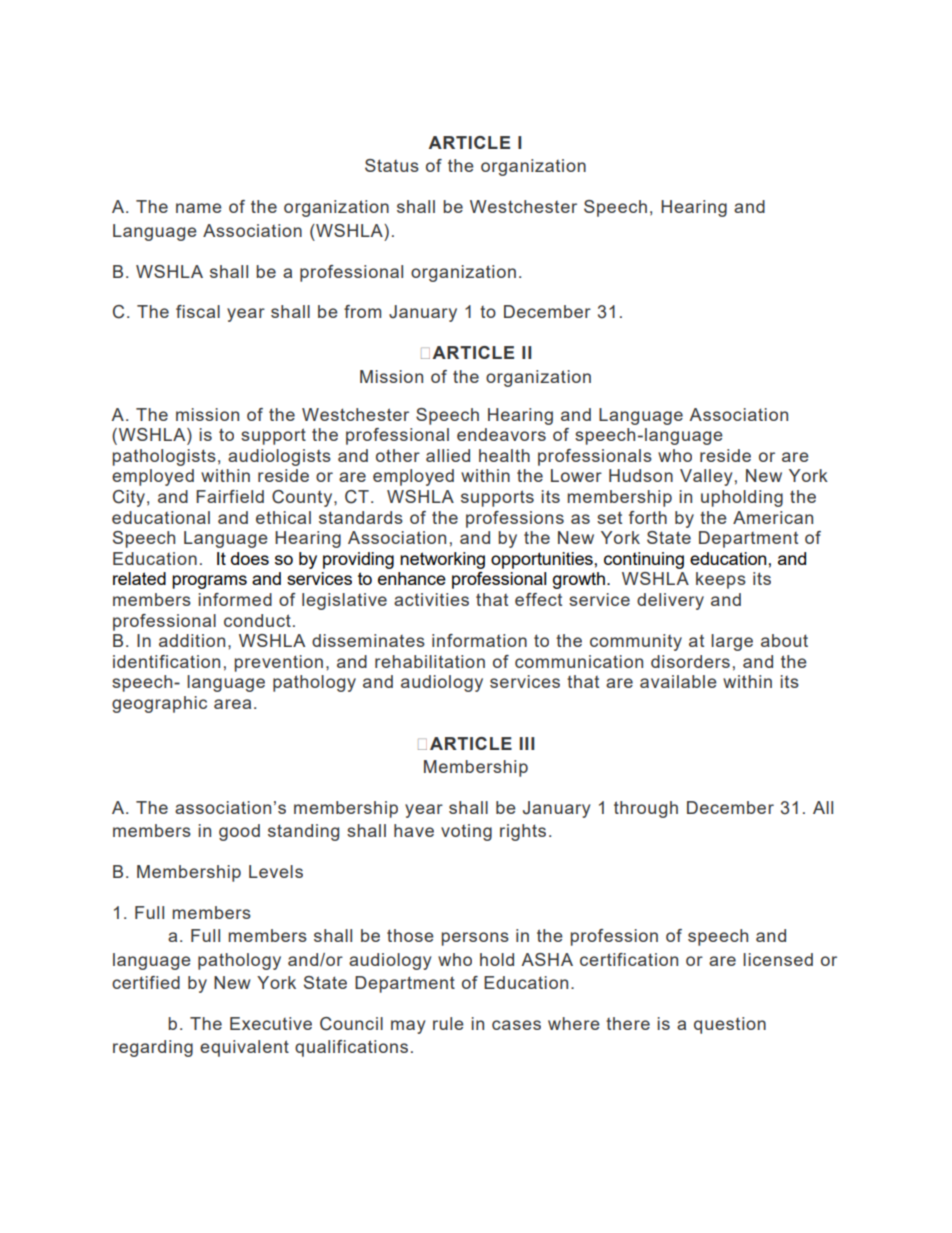  I want to click on area, so click(232, 704).
